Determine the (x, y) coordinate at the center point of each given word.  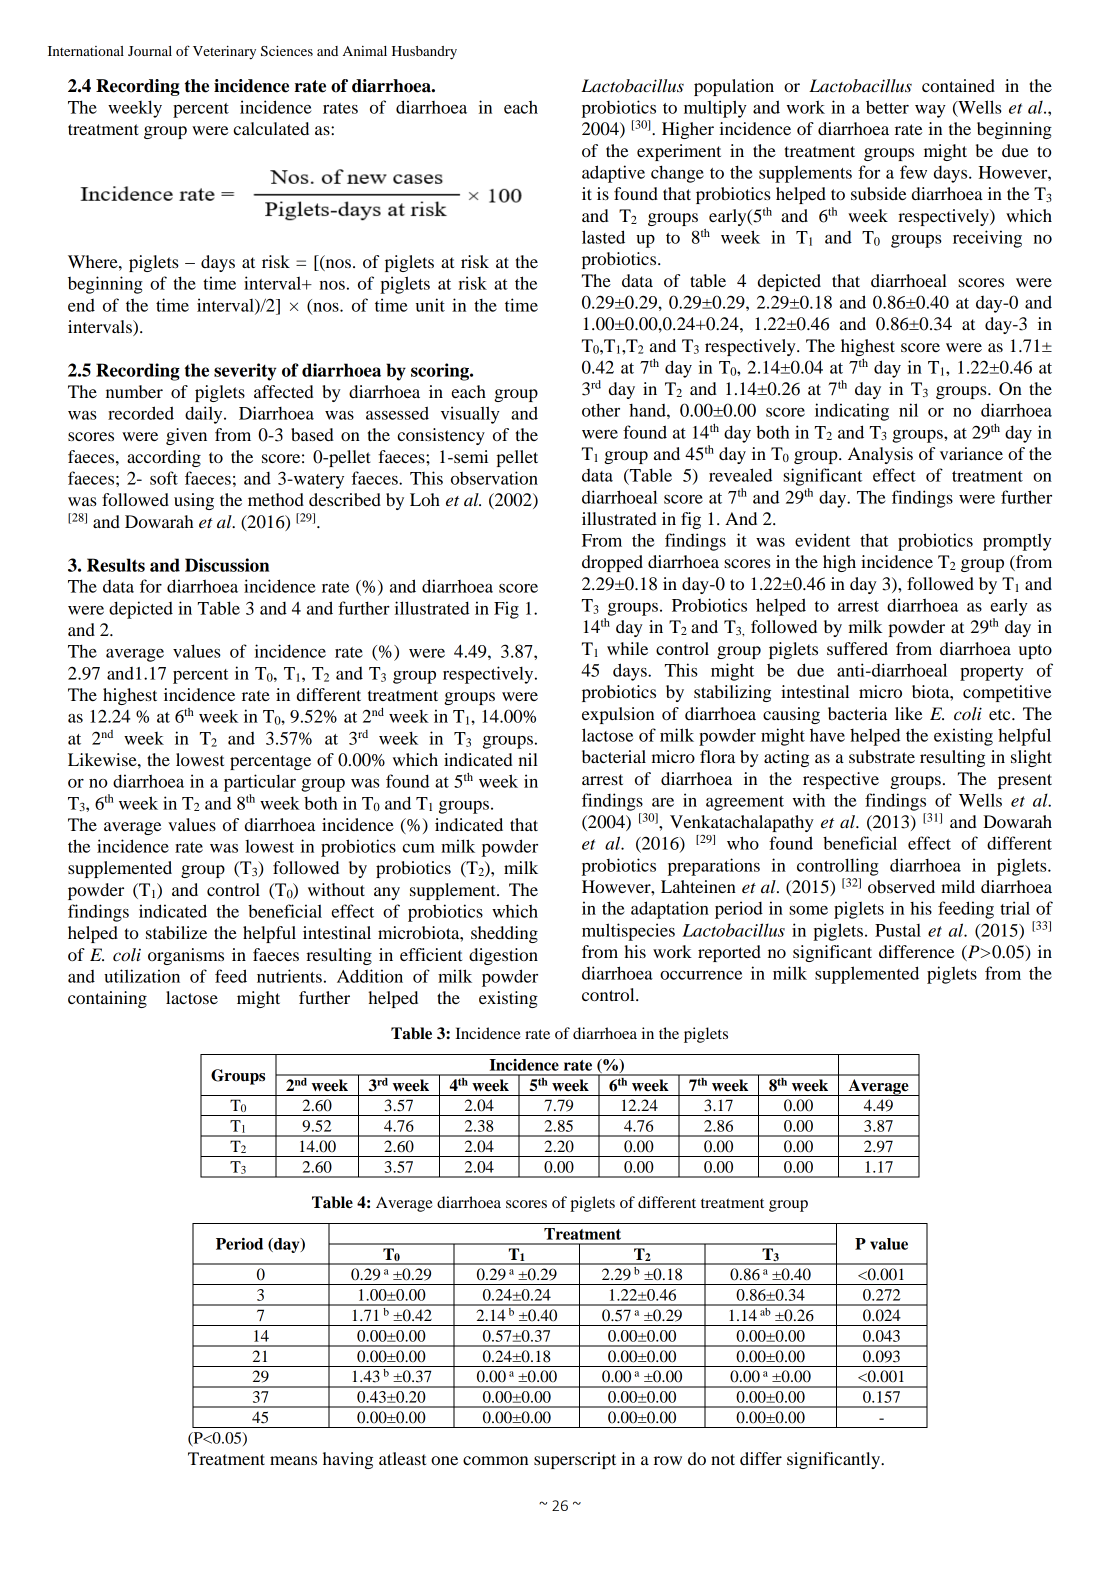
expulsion (618, 715)
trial (1015, 908)
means (293, 1460)
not (723, 1459)
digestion (503, 956)
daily (205, 415)
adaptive (613, 174)
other (601, 410)
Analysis (880, 455)
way (930, 111)
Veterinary (224, 52)
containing (107, 999)
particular (260, 783)
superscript (575, 1460)
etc (1001, 714)
